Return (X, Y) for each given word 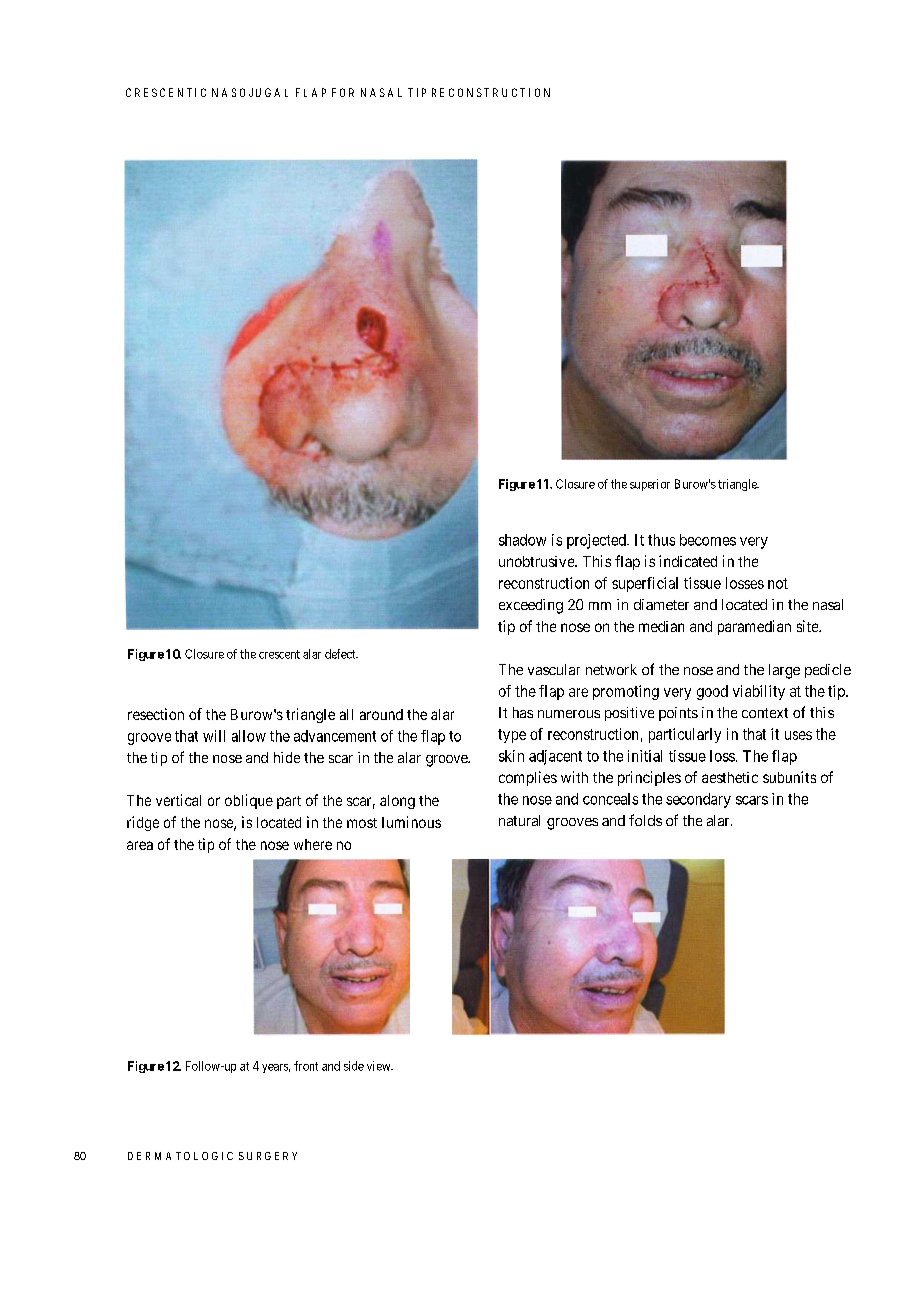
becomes (708, 540)
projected (597, 541)
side (354, 1066)
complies (528, 778)
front (306, 1066)
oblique (249, 801)
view (380, 1066)
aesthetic (730, 777)
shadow (522, 540)
